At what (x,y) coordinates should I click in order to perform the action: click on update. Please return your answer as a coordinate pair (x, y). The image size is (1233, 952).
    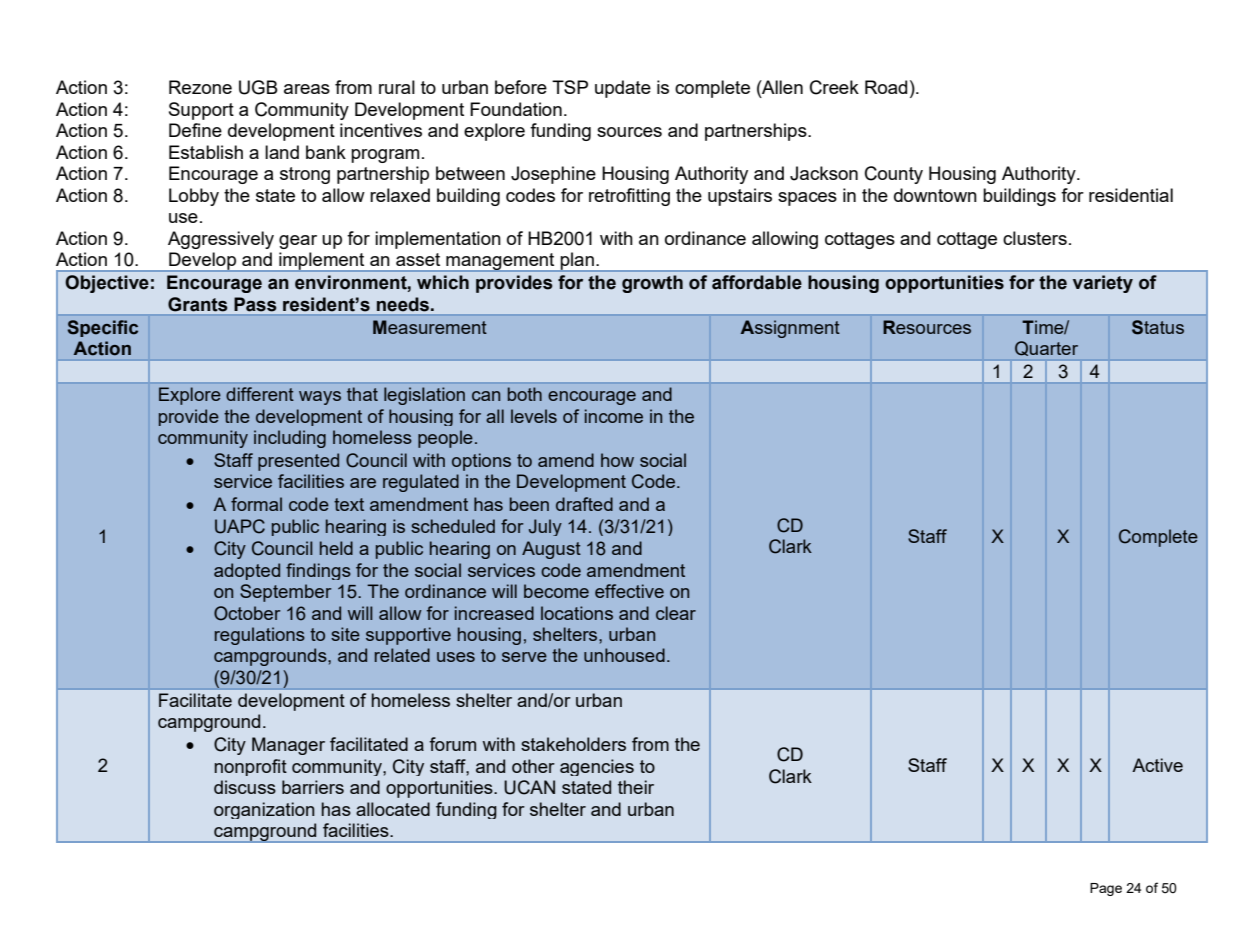
    Looking at the image, I should click on (623, 89).
